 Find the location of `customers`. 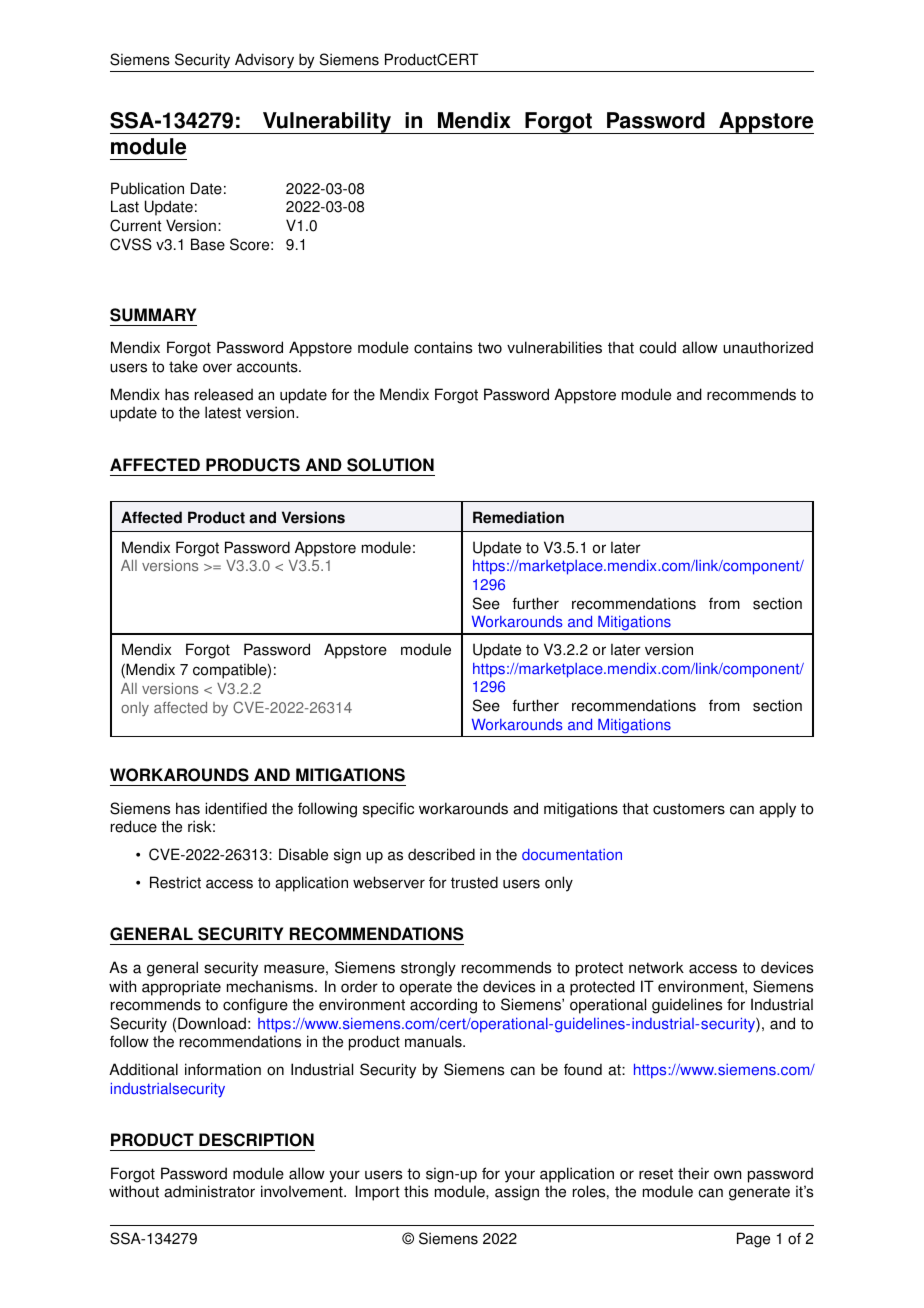

customers is located at coordinates (689, 809).
